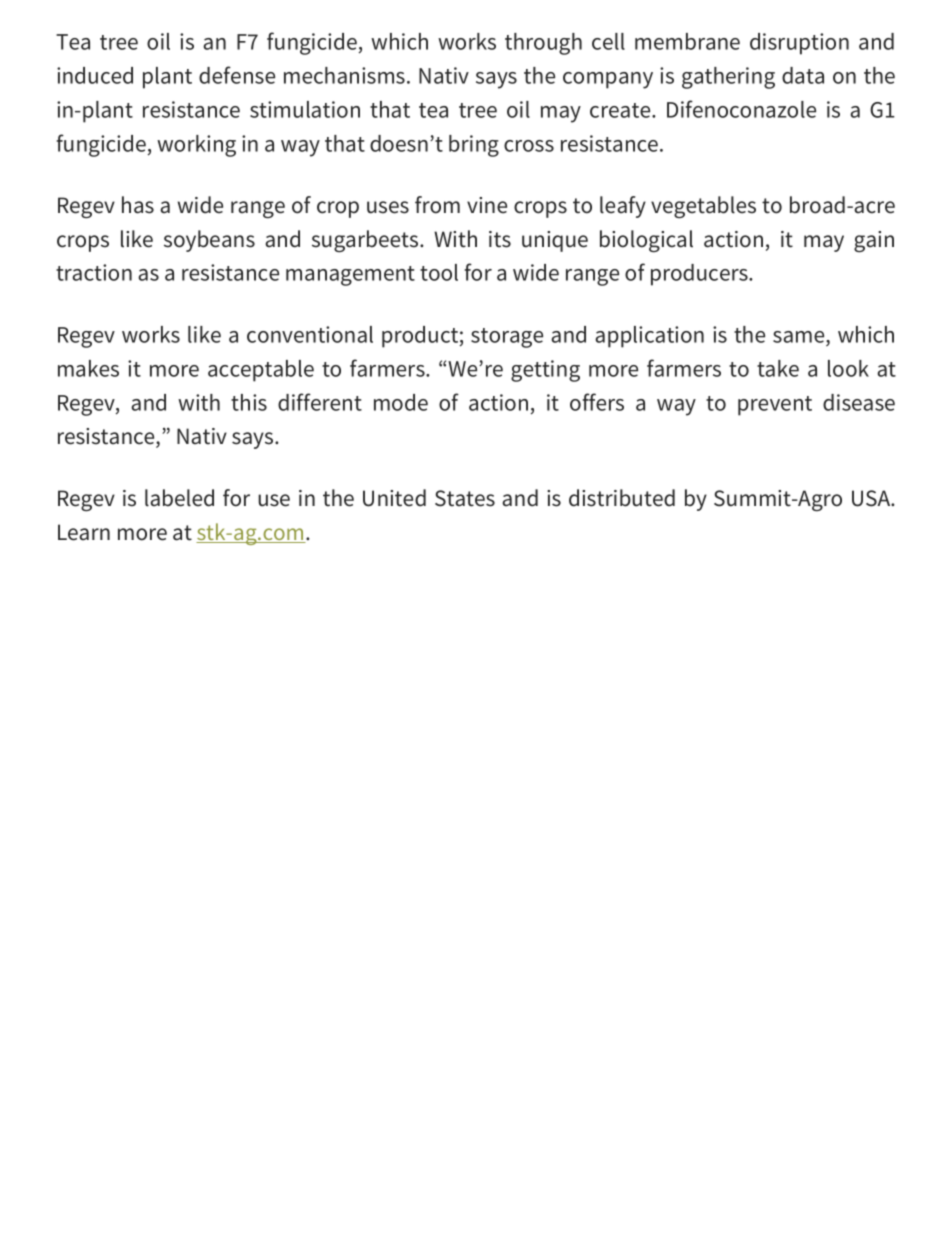  I want to click on labeled, so click(179, 498).
